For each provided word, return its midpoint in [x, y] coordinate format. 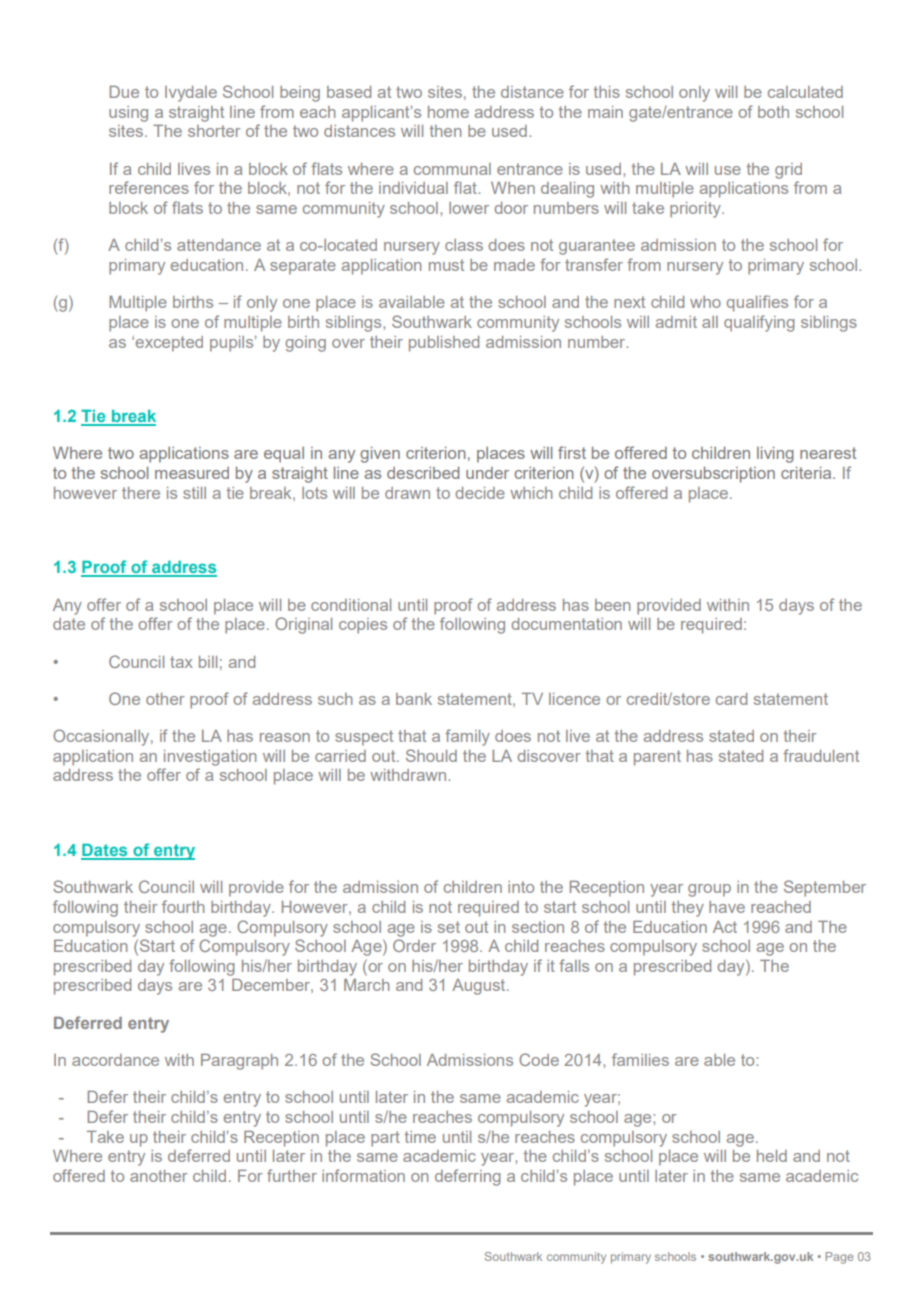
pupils [233, 344]
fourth [183, 906]
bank [414, 699]
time [420, 1137]
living [775, 455]
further [292, 1175]
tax [181, 662]
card [731, 699]
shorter [214, 131]
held [772, 1156]
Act [725, 927]
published [444, 344]
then [445, 131]
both [773, 112]
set [449, 927]
